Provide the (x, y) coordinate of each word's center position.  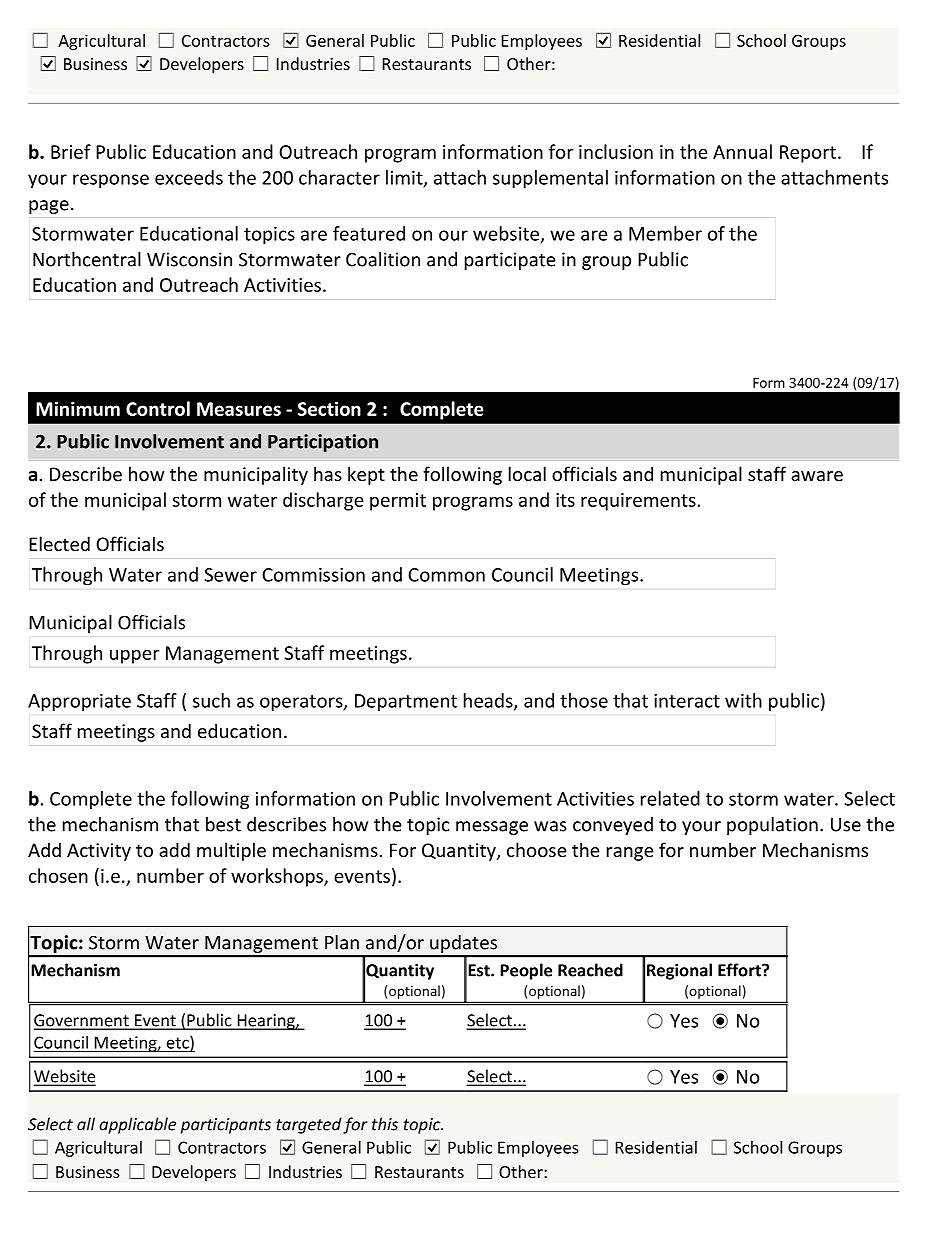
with (743, 700)
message (492, 828)
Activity (99, 852)
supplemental (550, 179)
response (111, 181)
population (772, 826)
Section (329, 408)
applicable (137, 1125)
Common (446, 575)
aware (817, 476)
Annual (742, 151)
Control (158, 408)
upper (134, 657)
